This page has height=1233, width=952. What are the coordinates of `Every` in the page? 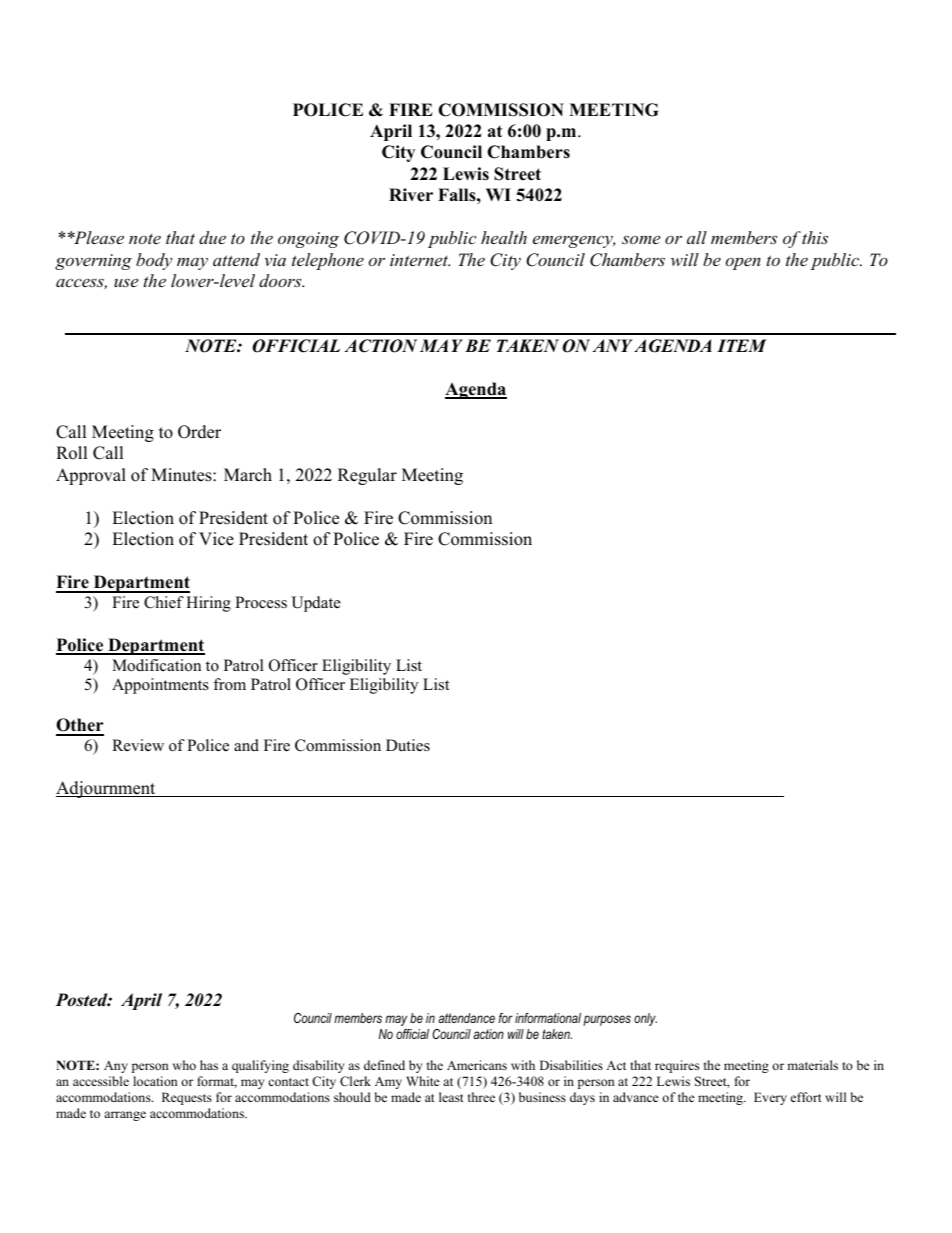 It's located at (770, 1098).
